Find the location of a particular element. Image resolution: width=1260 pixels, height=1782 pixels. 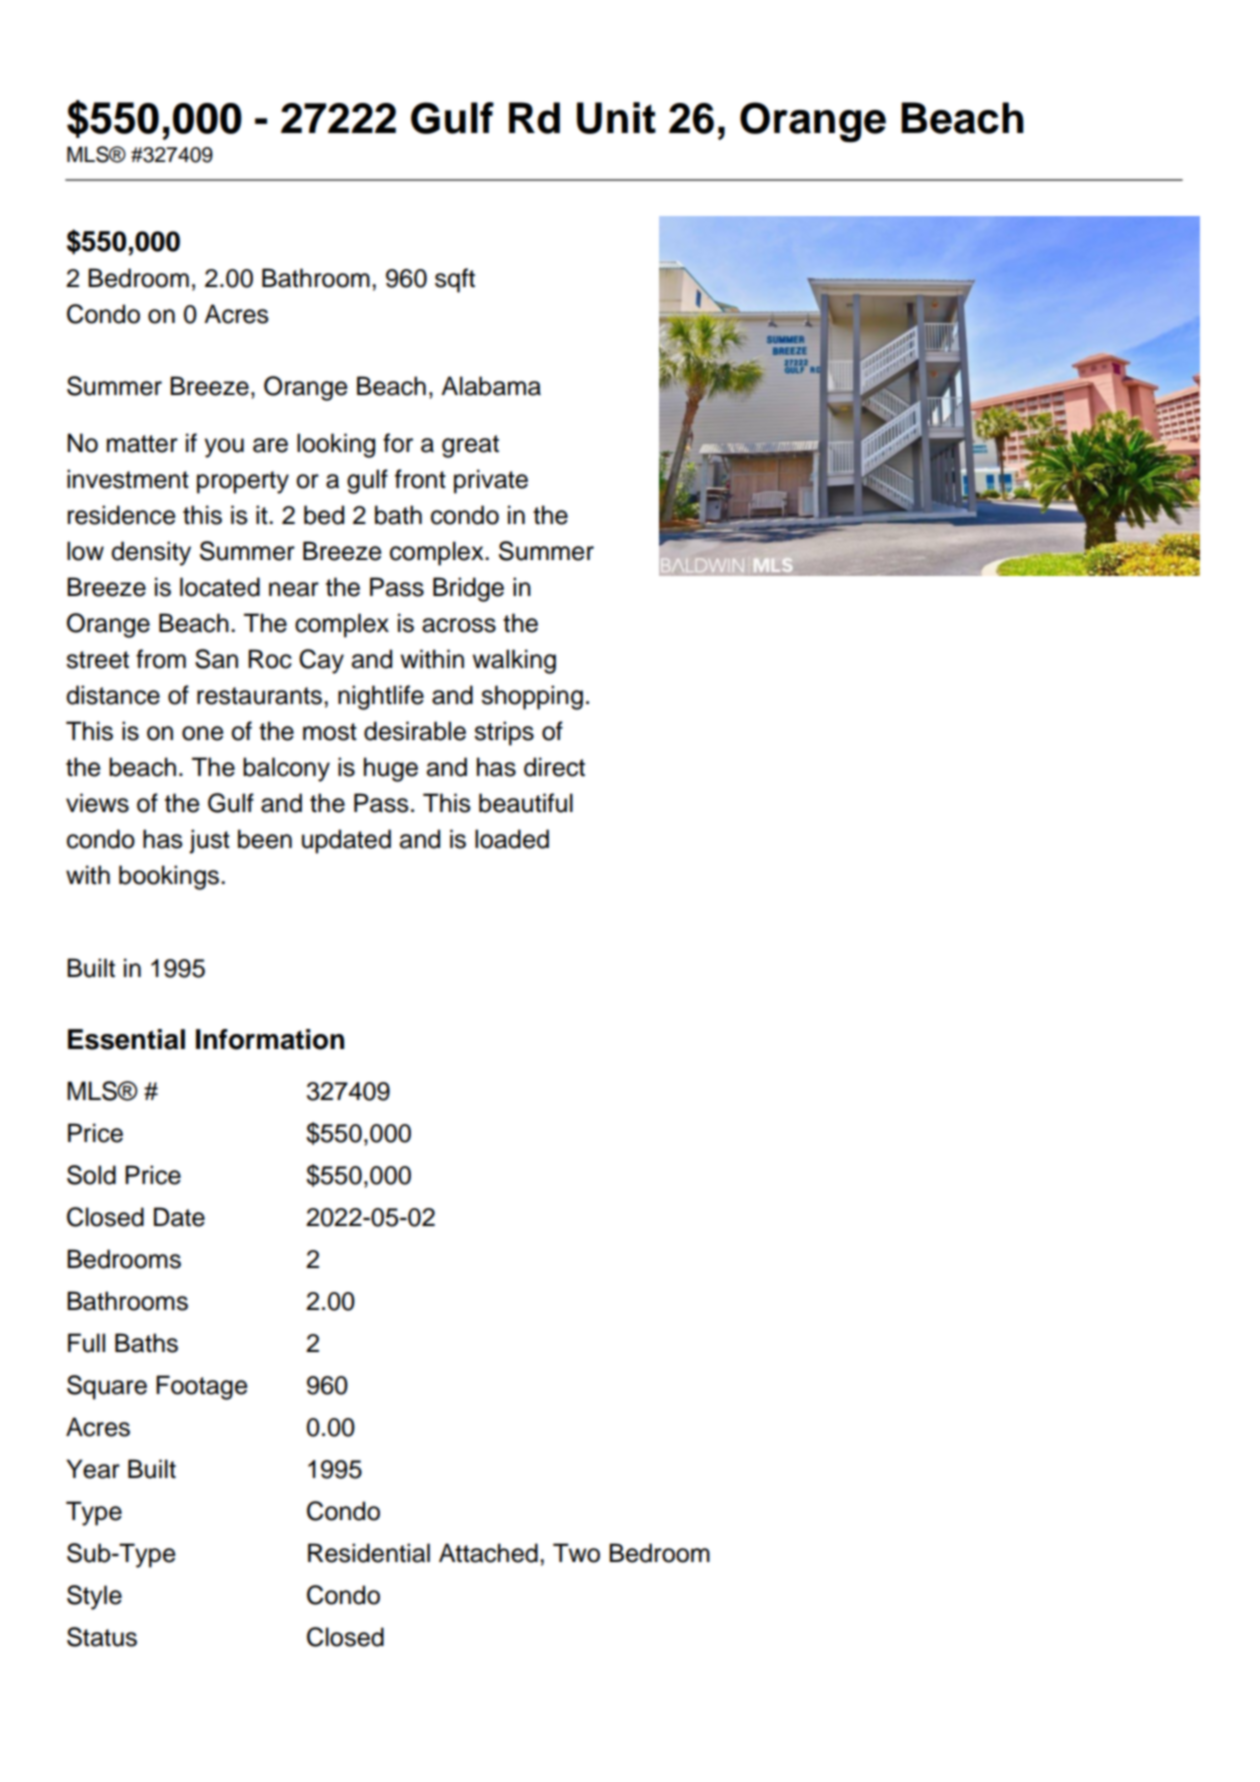

density is located at coordinates (151, 553).
